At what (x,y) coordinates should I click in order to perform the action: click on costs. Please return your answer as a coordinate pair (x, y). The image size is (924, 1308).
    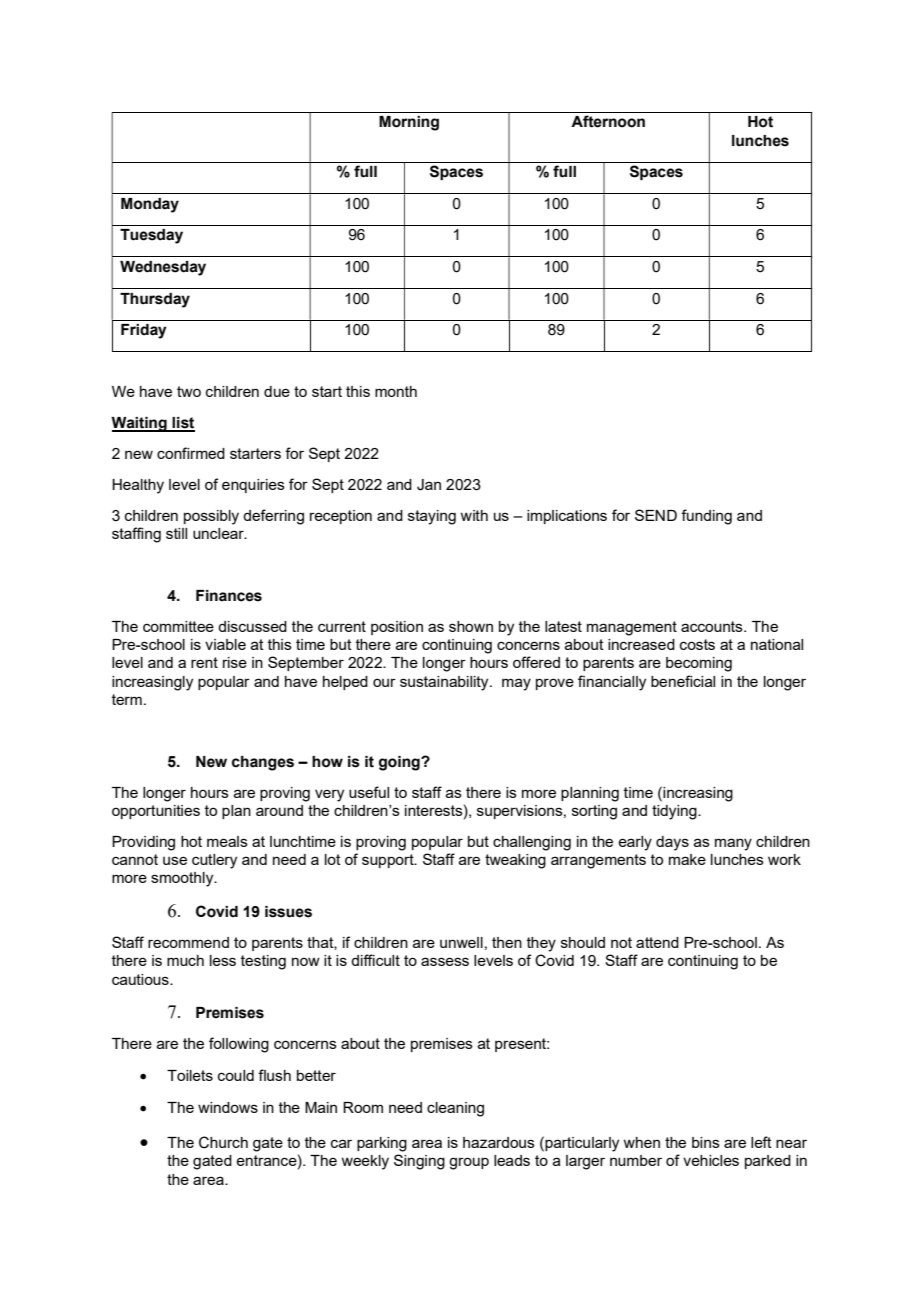
    Looking at the image, I should click on (697, 644).
